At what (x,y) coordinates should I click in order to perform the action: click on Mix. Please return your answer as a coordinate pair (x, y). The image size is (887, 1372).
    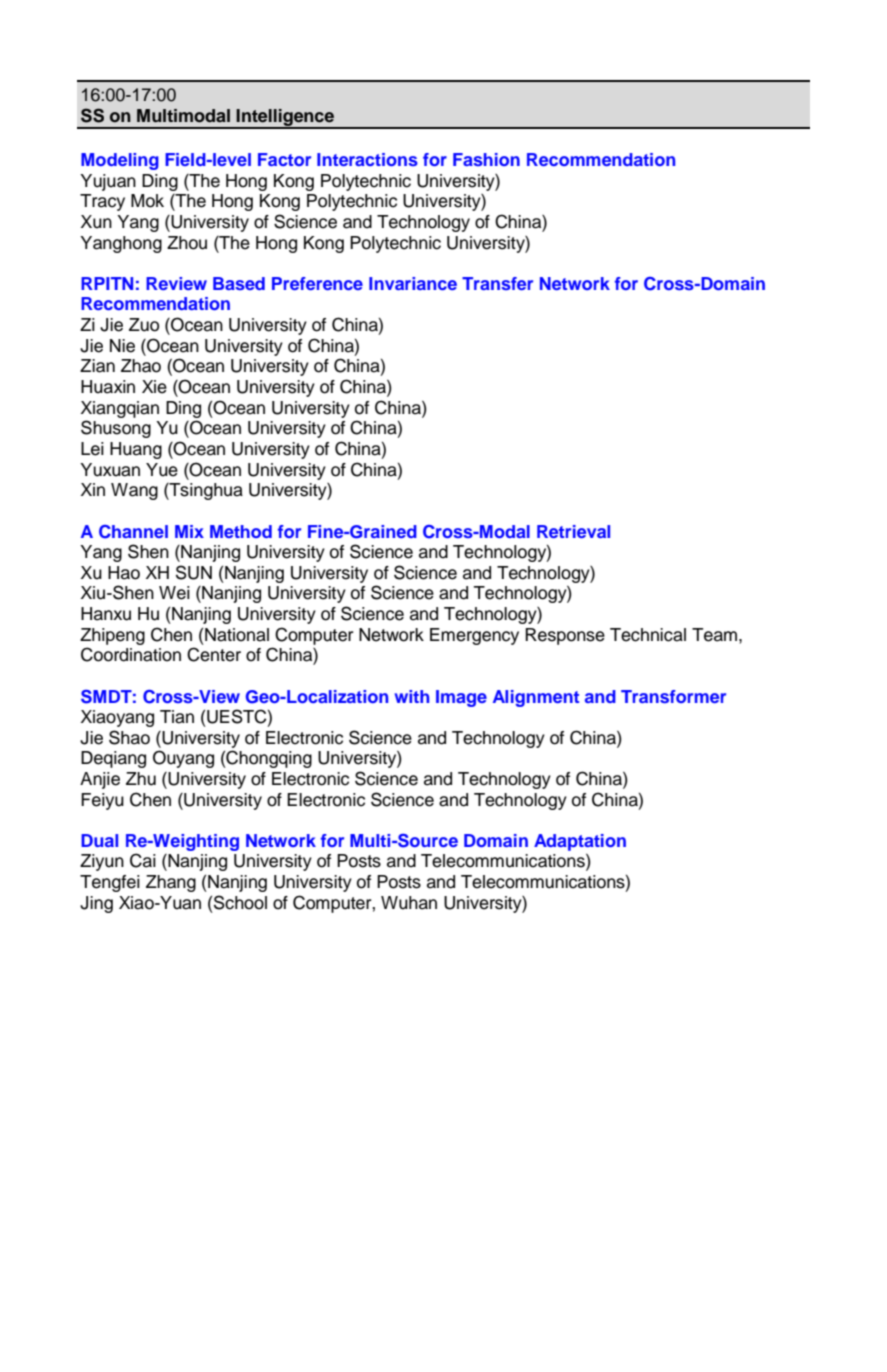
    Looking at the image, I should click on (189, 531).
